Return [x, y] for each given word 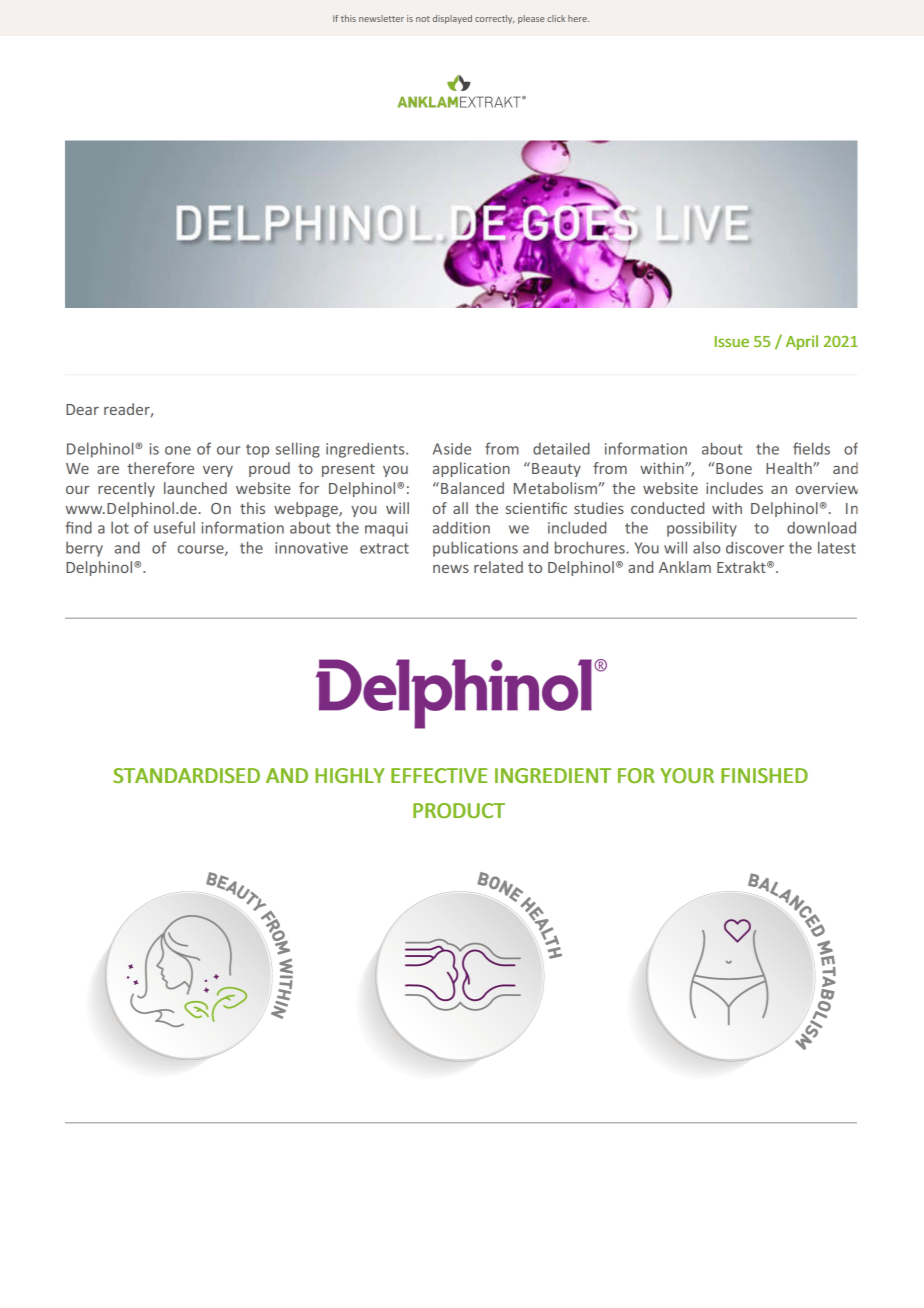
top [257, 451]
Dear [82, 409]
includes [734, 488]
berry [84, 549]
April [802, 342]
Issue [732, 341]
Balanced [472, 488]
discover [755, 547]
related [498, 567]
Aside [452, 448]
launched [195, 488]
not [423, 19]
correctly [495, 19]
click [556, 18]
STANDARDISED [186, 775]
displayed [452, 19]
